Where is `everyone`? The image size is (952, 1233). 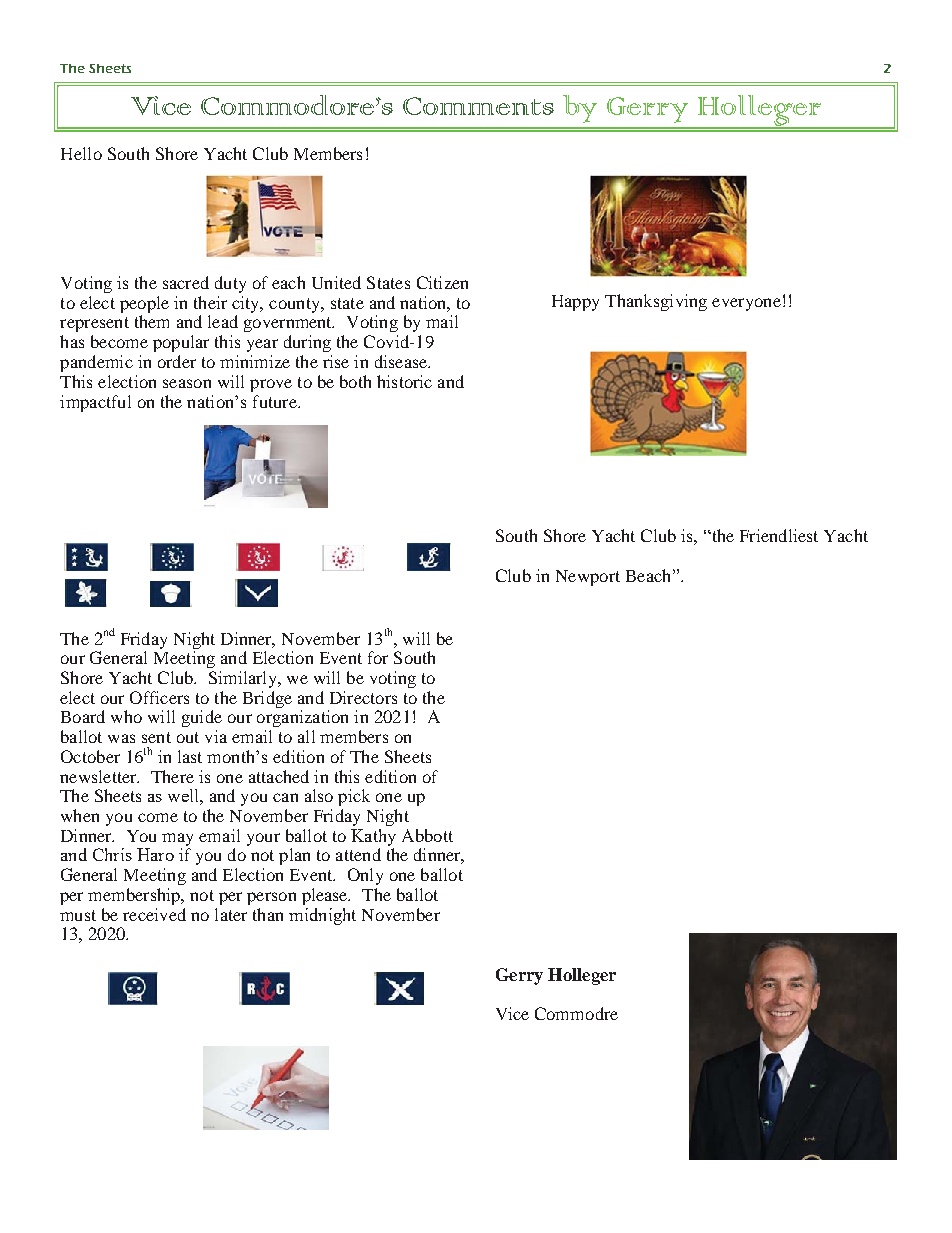
everyone is located at coordinates (746, 304).
